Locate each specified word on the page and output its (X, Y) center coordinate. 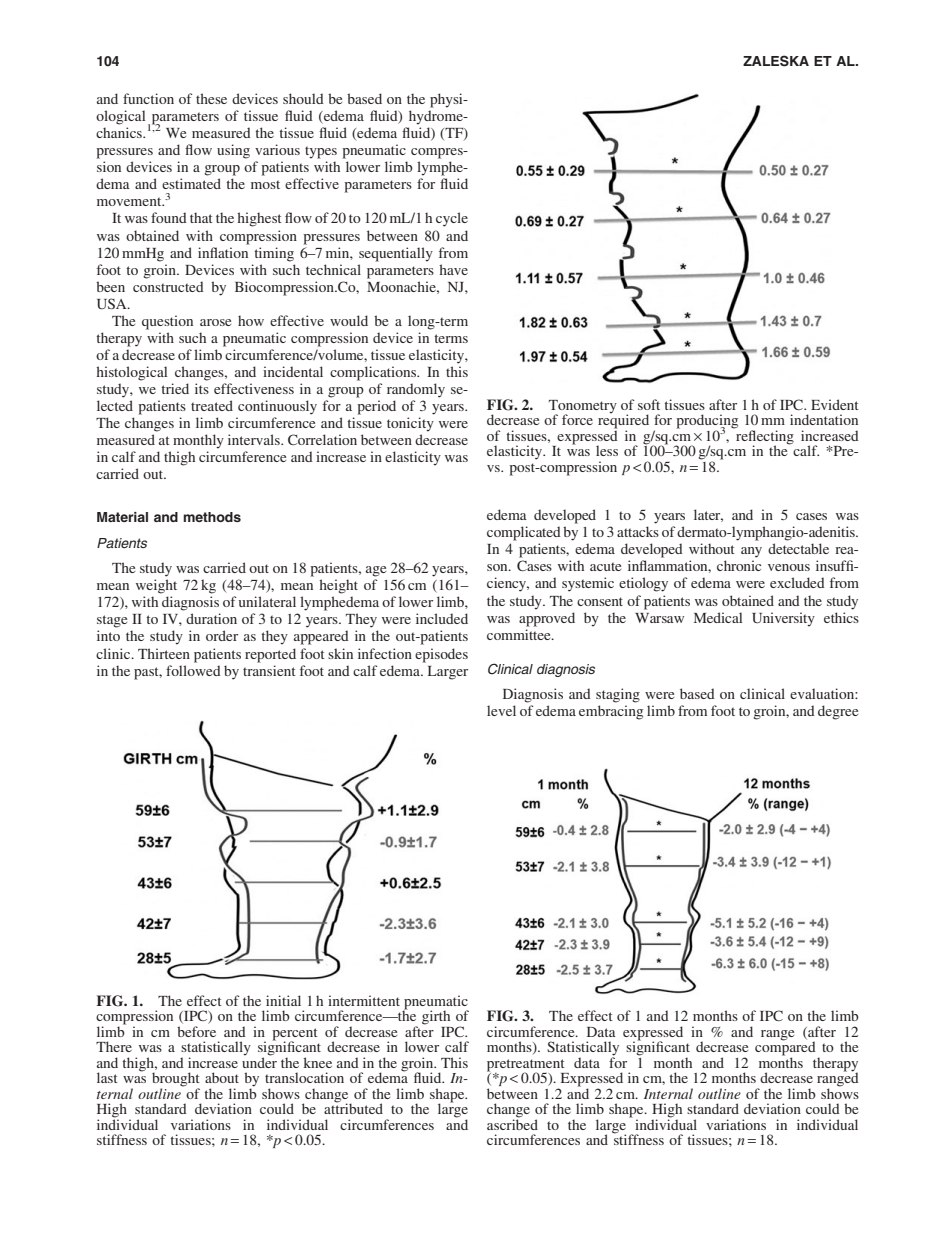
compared (785, 1048)
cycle (452, 219)
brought (176, 1080)
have (453, 269)
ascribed (512, 1123)
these (211, 98)
